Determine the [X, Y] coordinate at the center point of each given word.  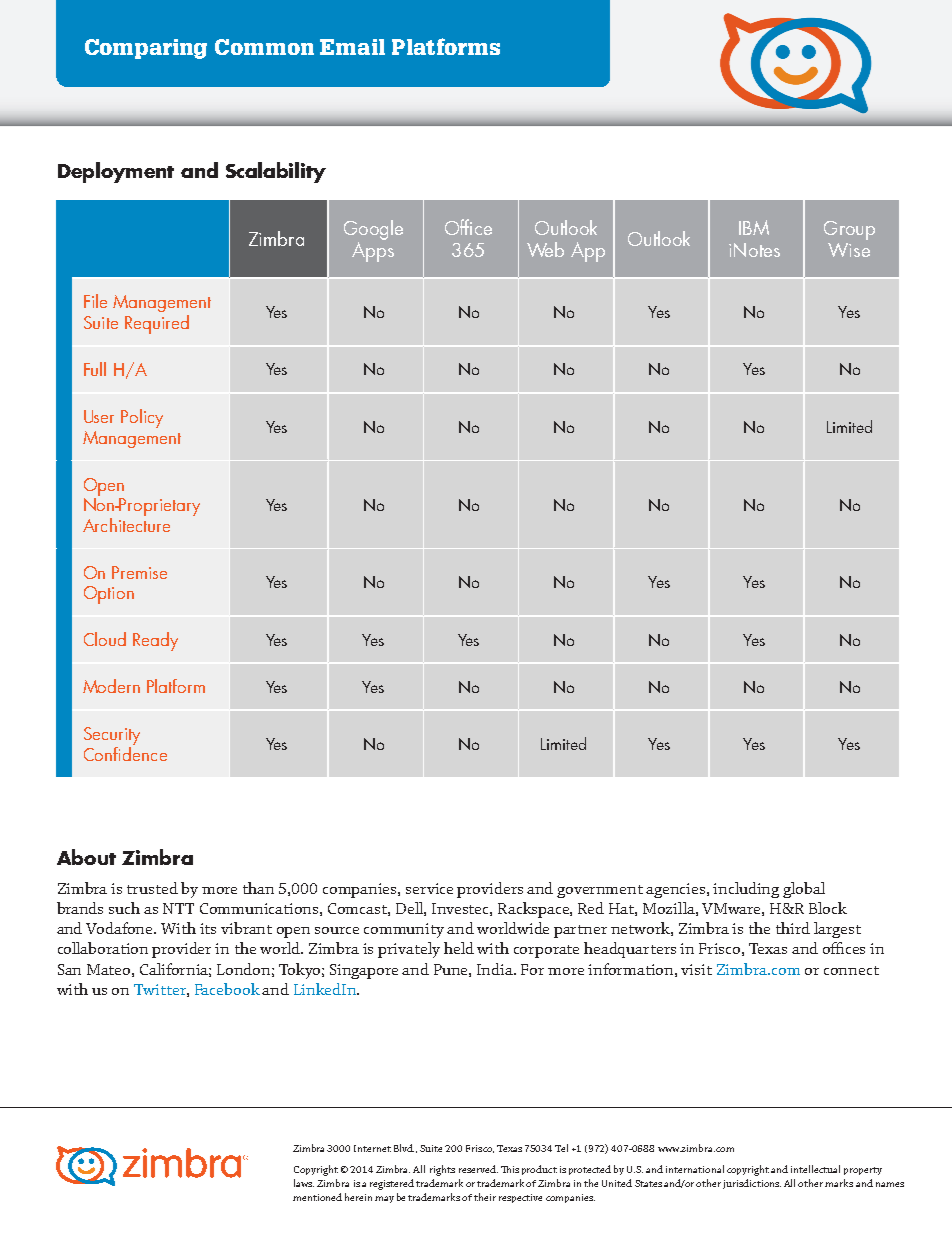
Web [545, 249]
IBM [754, 227]
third [793, 928]
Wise [849, 250]
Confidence [125, 752]
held [459, 948]
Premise [139, 572]
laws [304, 1183]
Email [352, 47]
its [208, 928]
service [429, 888]
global [804, 890]
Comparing [146, 49]
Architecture [126, 523]
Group [849, 230]
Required [157, 324]
